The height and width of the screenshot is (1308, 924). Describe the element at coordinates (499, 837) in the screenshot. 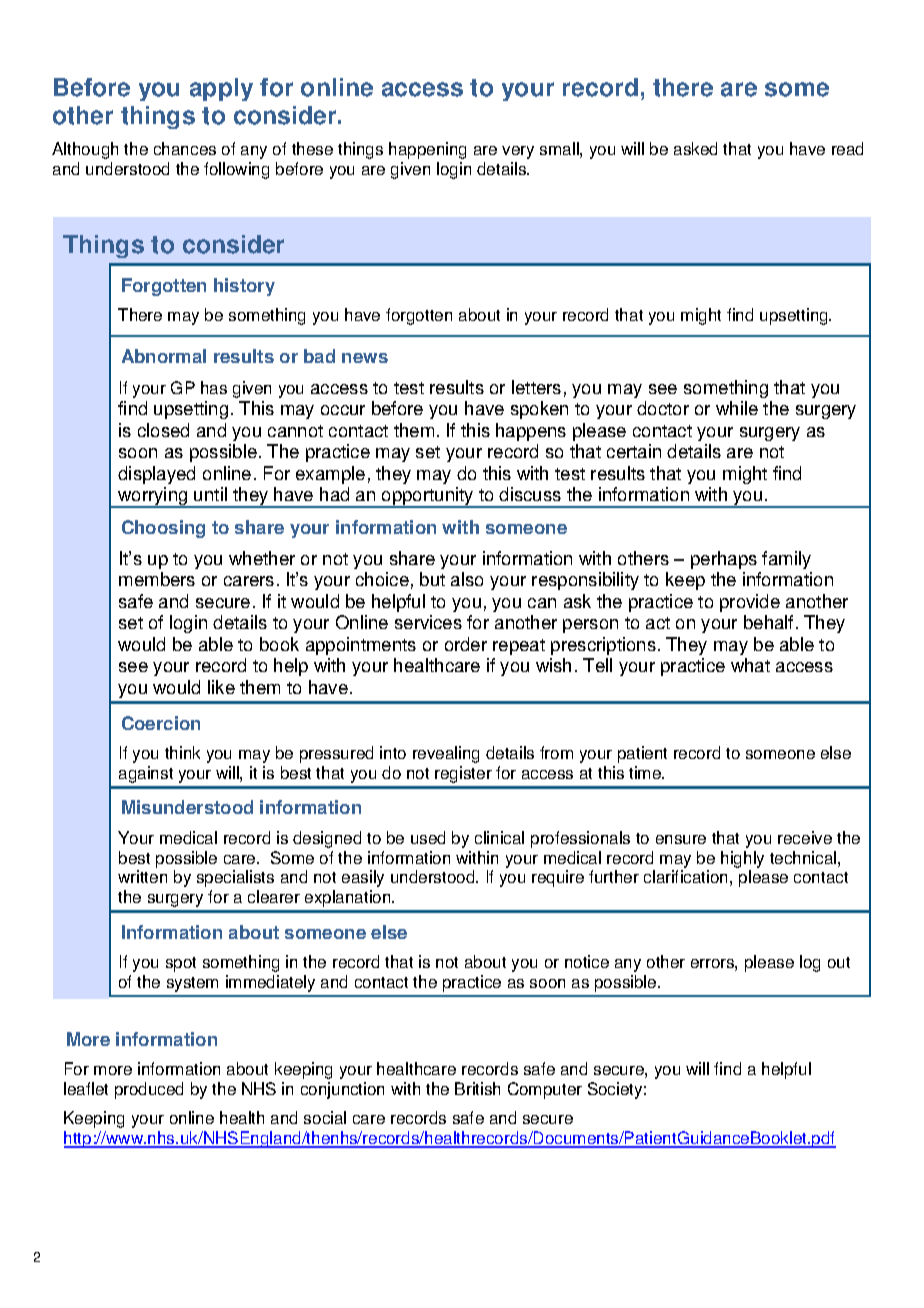

I see `clinical` at that location.
